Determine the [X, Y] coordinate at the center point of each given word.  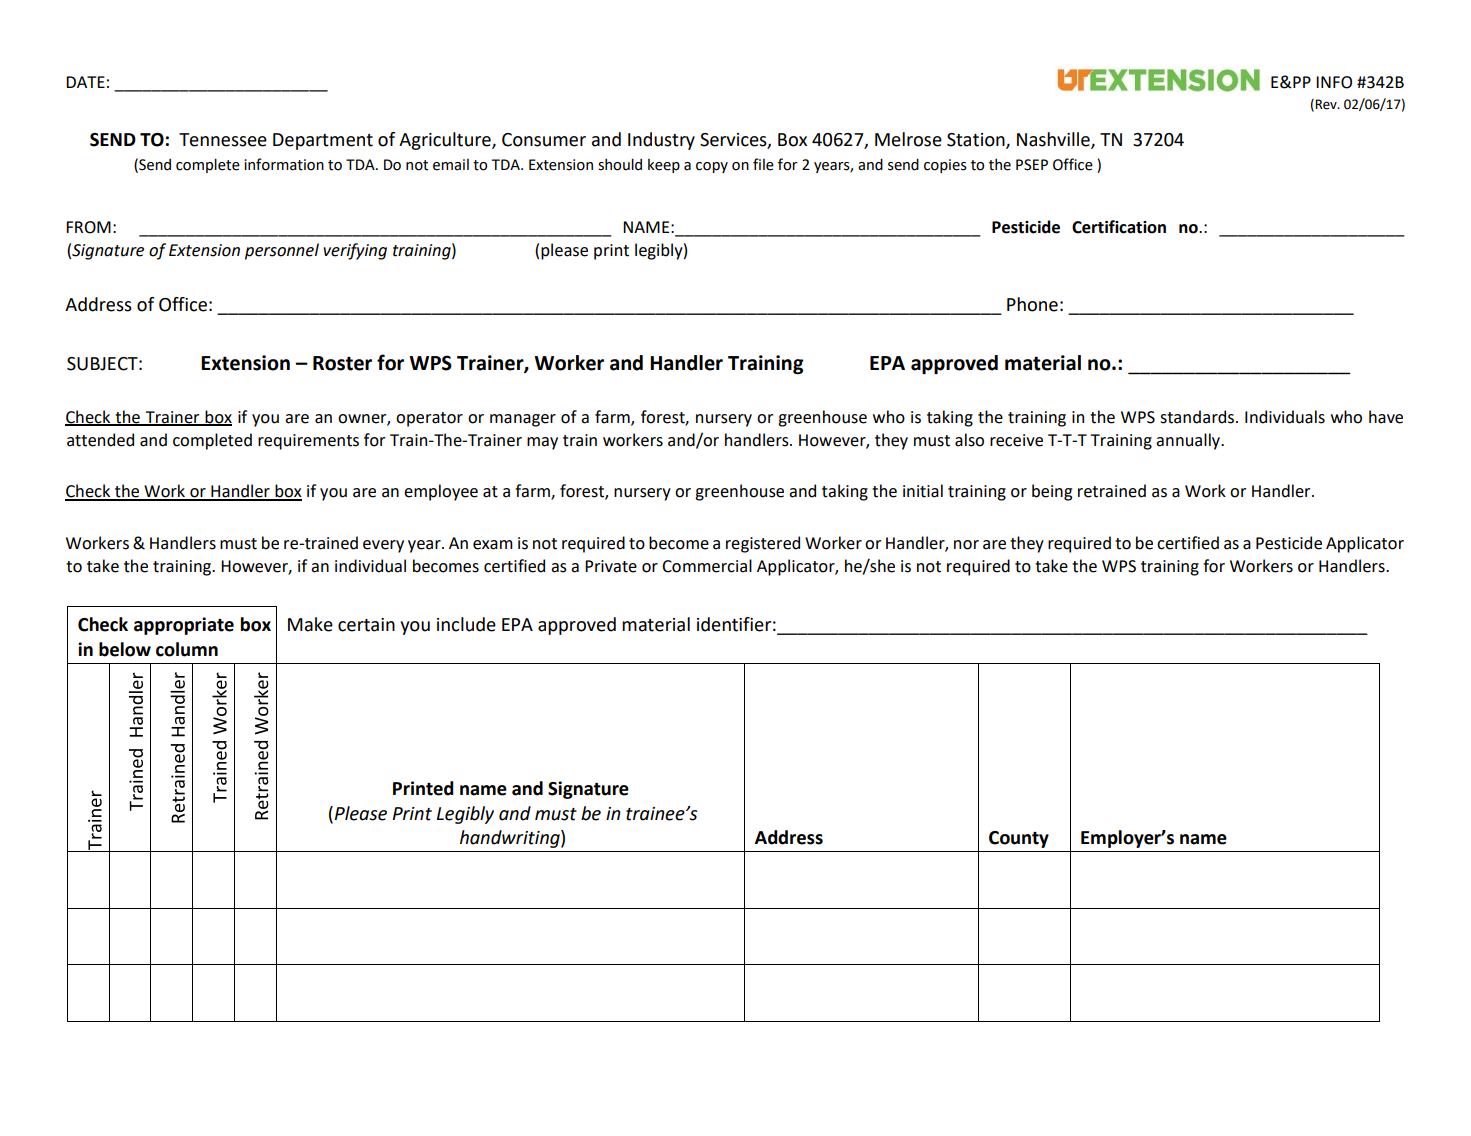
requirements [308, 442]
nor [966, 545]
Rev [1327, 104]
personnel [282, 251]
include [466, 624]
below [125, 649]
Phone [1032, 304]
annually [1189, 441]
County [1019, 839]
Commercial [707, 566]
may [542, 443]
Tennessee [223, 140]
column [187, 649]
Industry [661, 141]
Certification [1119, 227]
